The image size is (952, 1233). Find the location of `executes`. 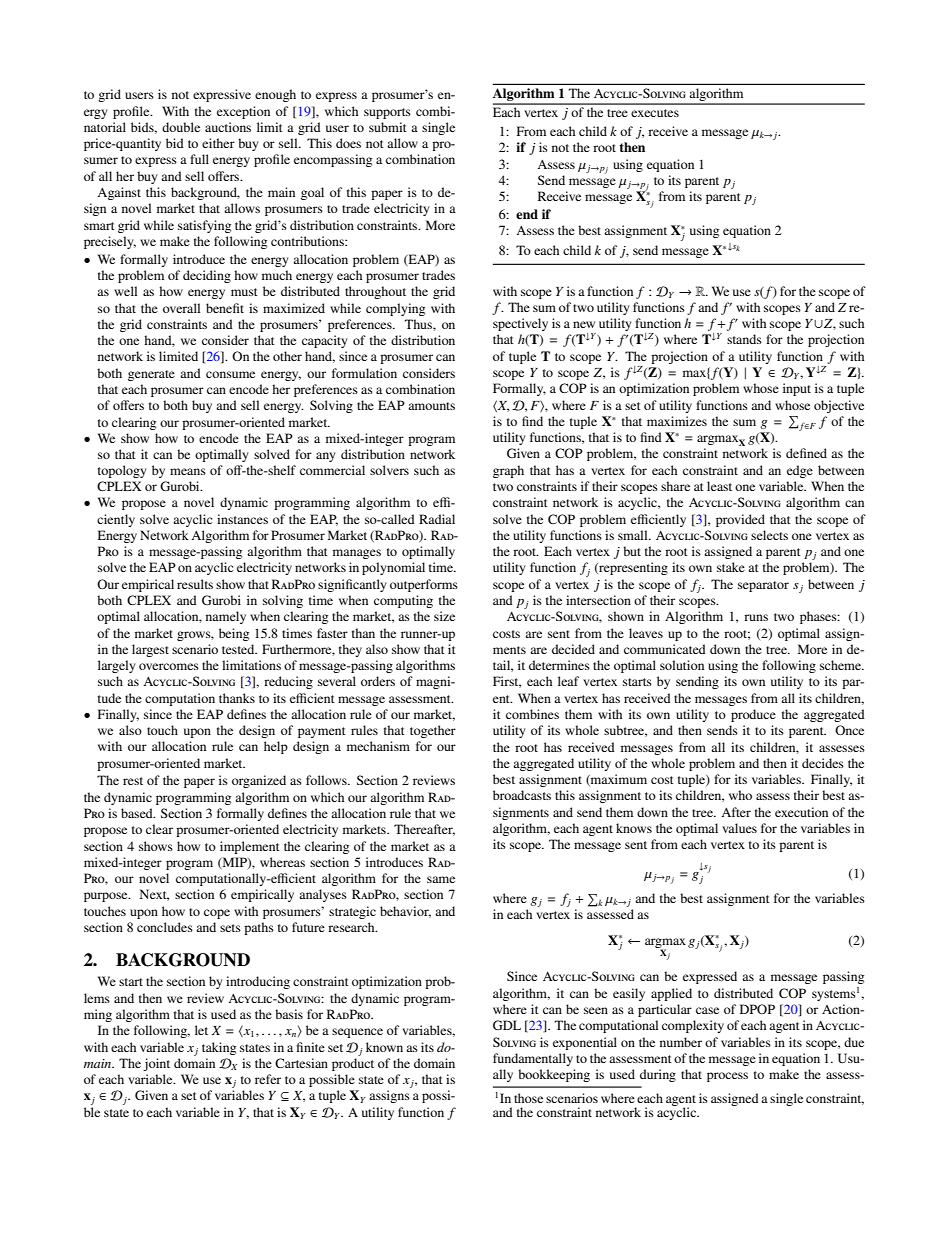

executes is located at coordinates (655, 113).
